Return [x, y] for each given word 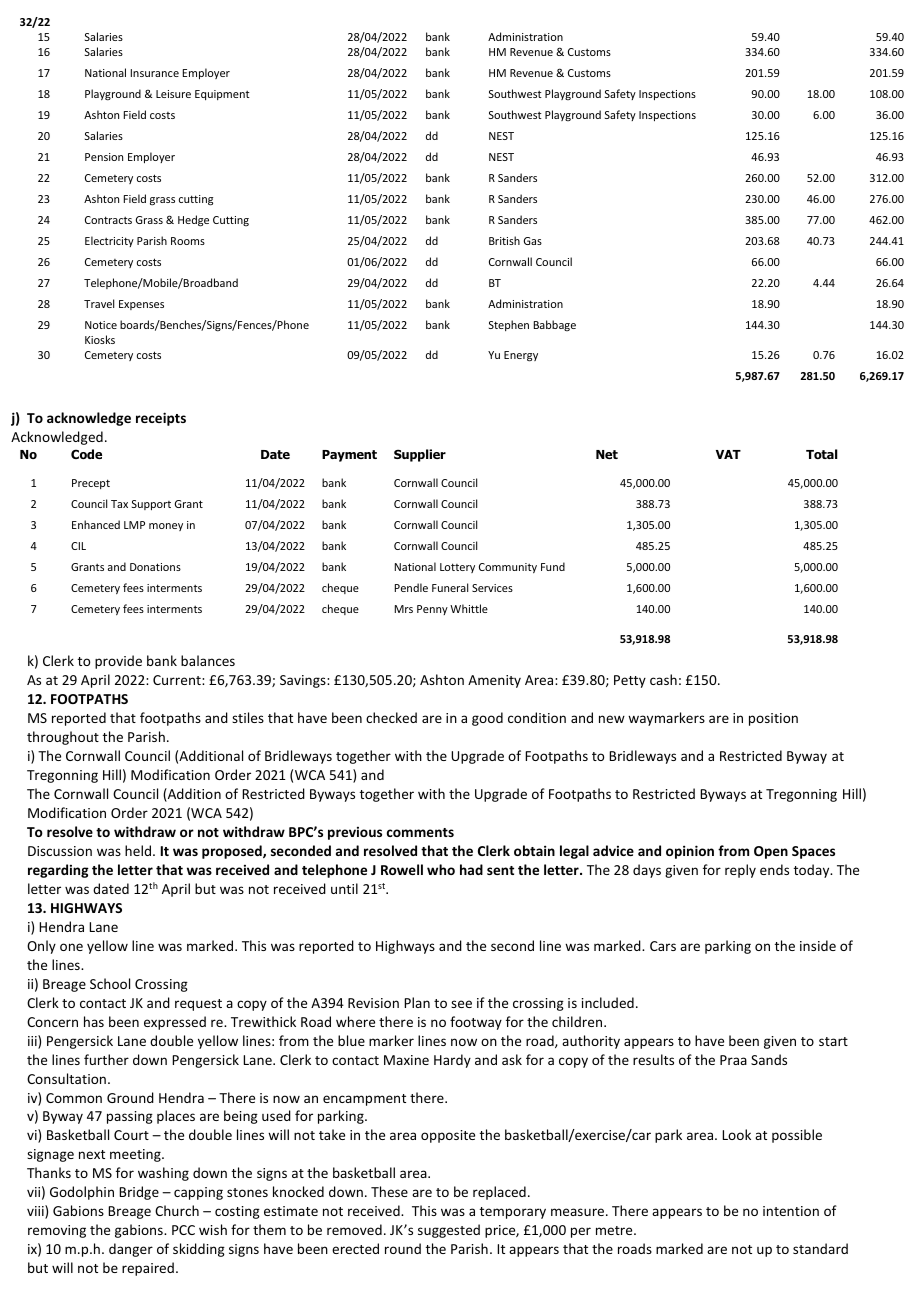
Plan [417, 1002]
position [773, 719]
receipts [161, 419]
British [504, 240]
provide [118, 662]
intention [791, 1211]
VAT [728, 454]
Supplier [420, 455]
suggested [449, 1231]
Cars [663, 946]
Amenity [494, 681]
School [110, 983]
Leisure [173, 94]
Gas [533, 241]
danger [131, 1250]
